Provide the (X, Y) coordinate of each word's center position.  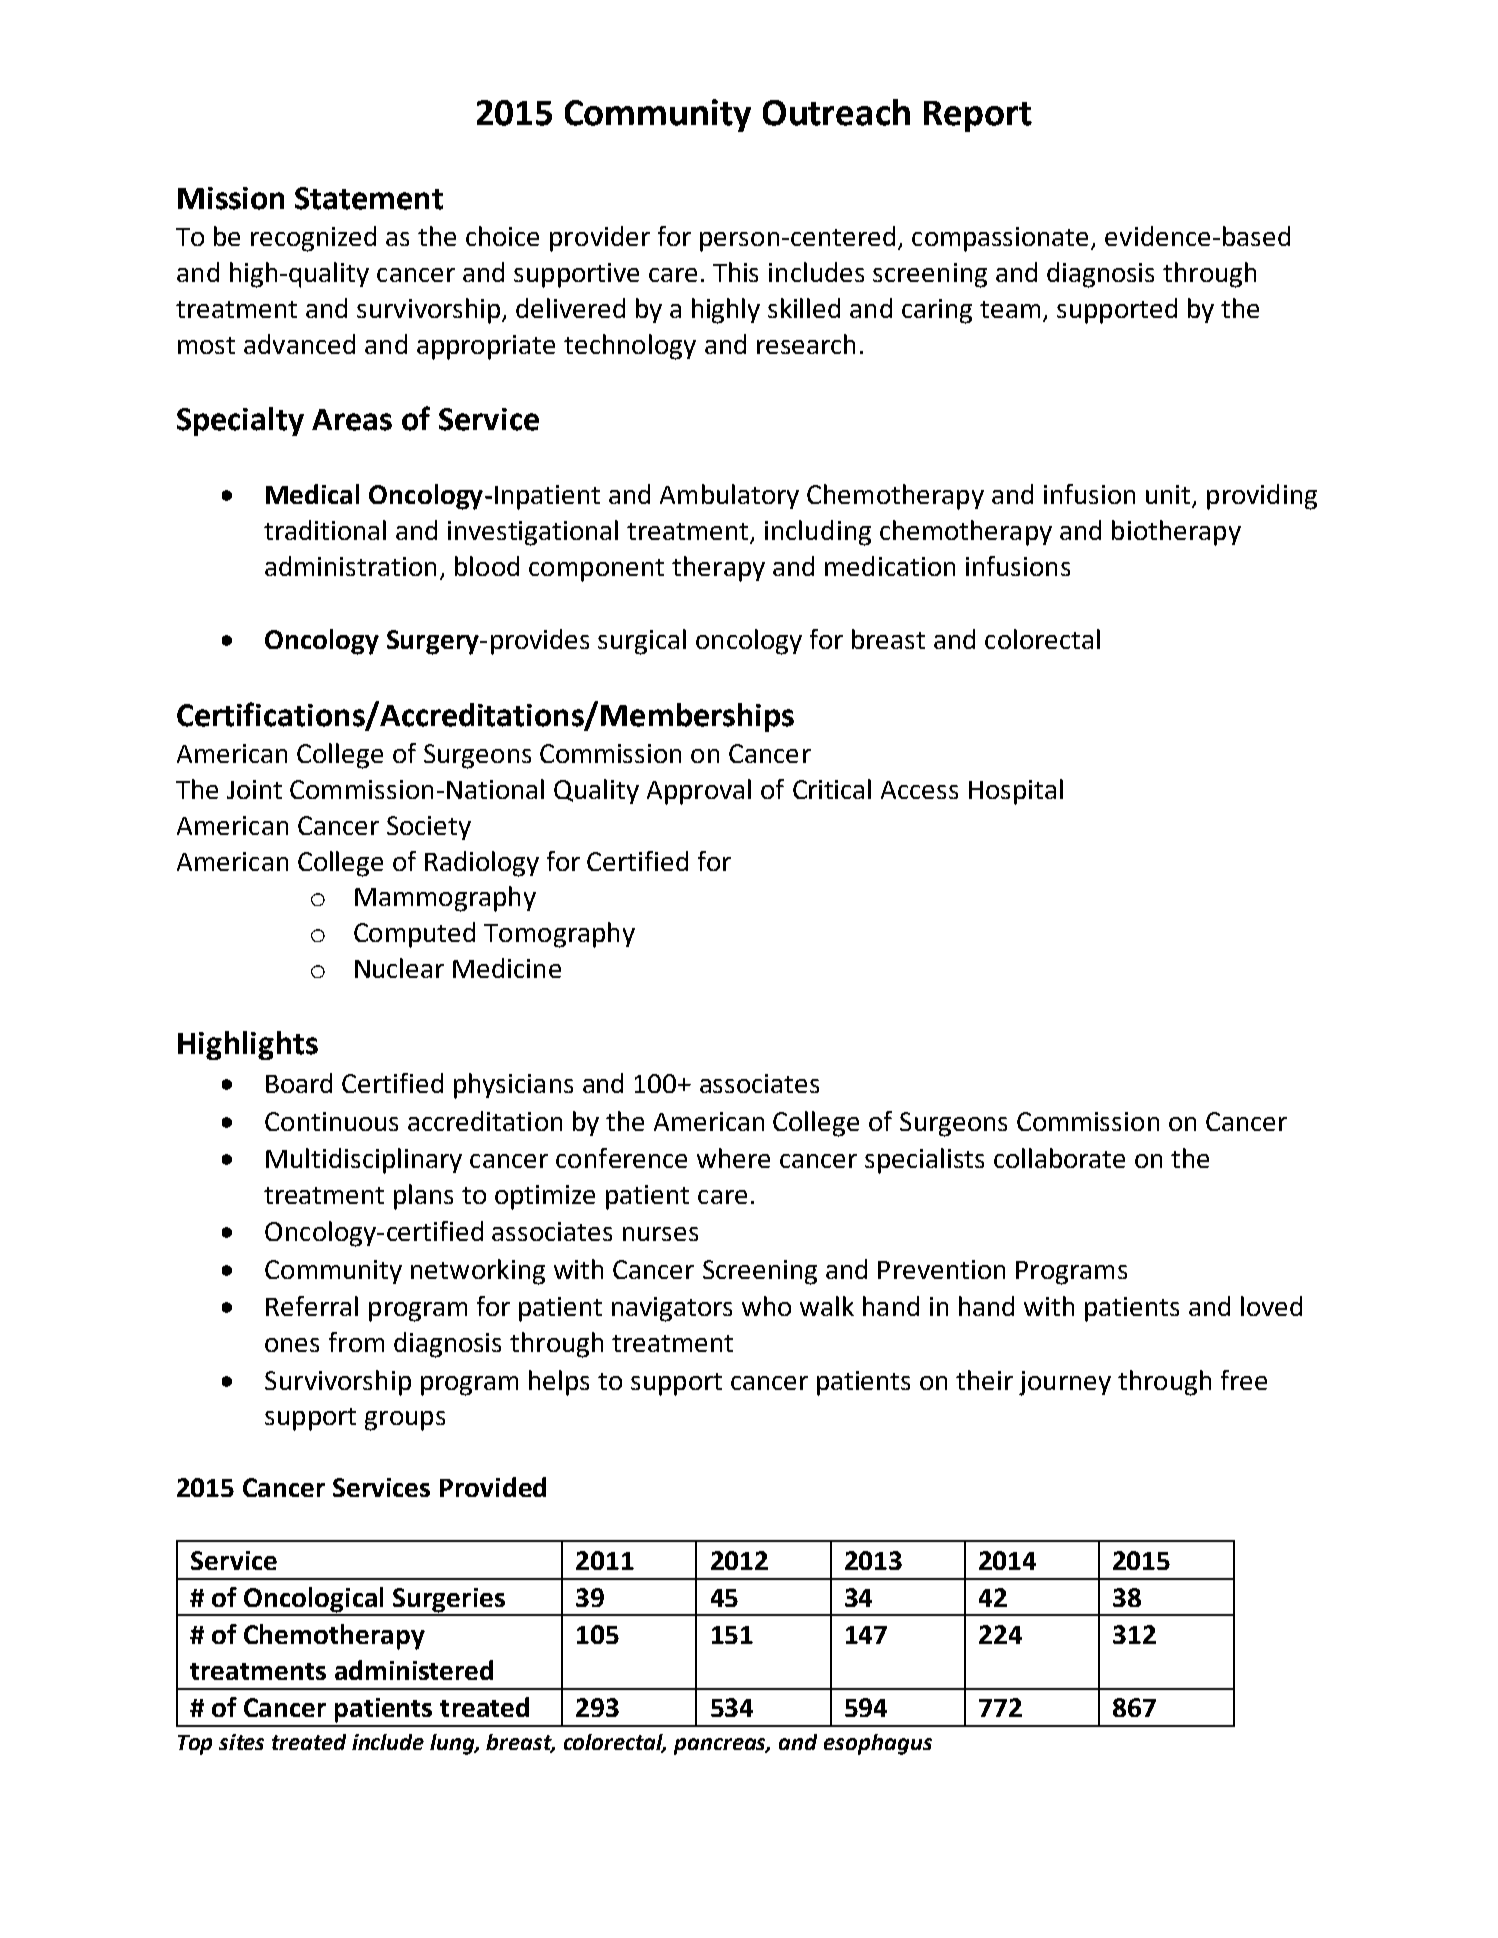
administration (350, 566)
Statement (369, 198)
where (733, 1158)
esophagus (878, 1744)
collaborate (1059, 1158)
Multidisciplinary (364, 1161)
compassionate (1002, 239)
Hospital (1016, 792)
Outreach (836, 112)
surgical (642, 642)
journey (1065, 1383)
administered (414, 1670)
